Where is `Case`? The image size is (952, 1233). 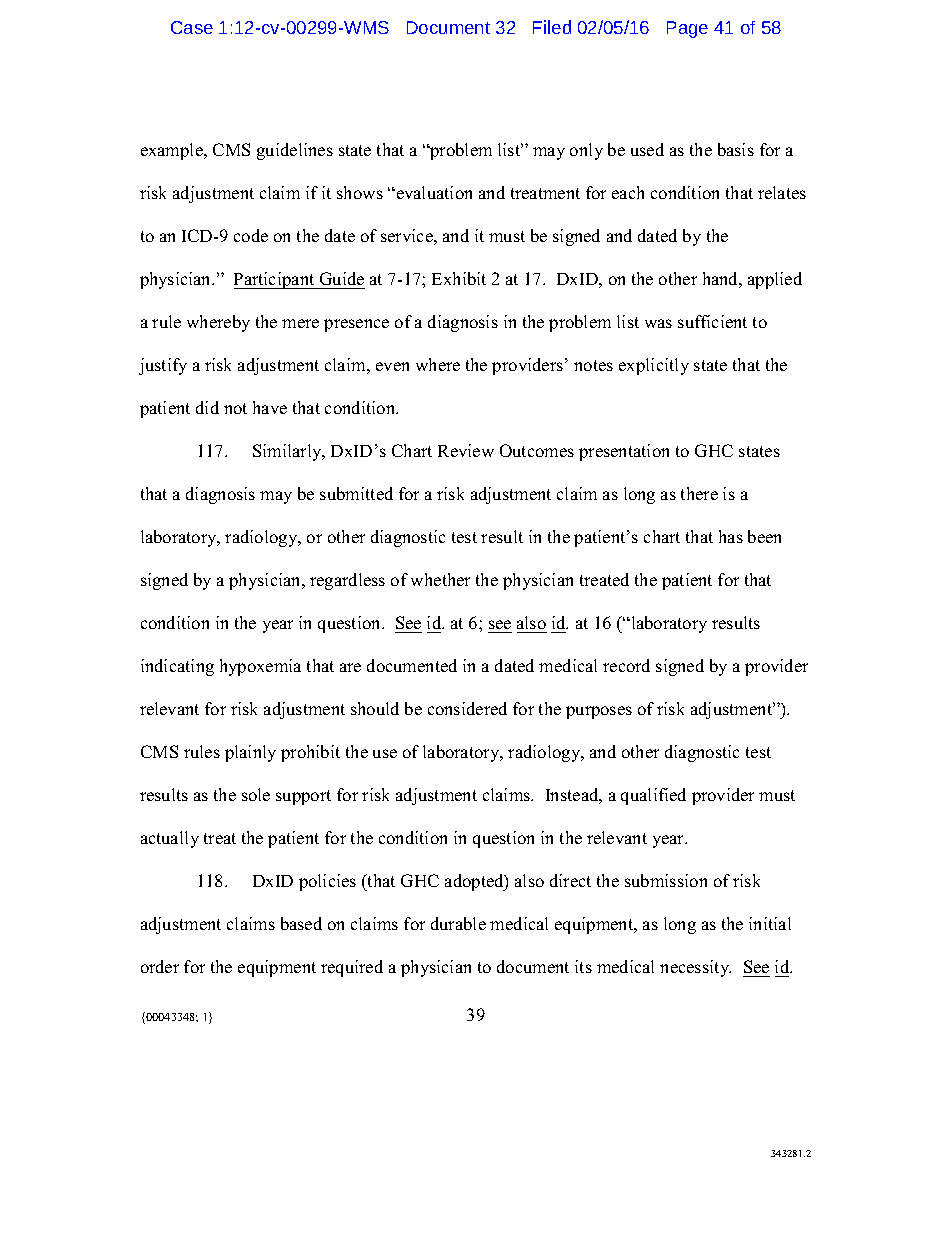 Case is located at coordinates (192, 27).
